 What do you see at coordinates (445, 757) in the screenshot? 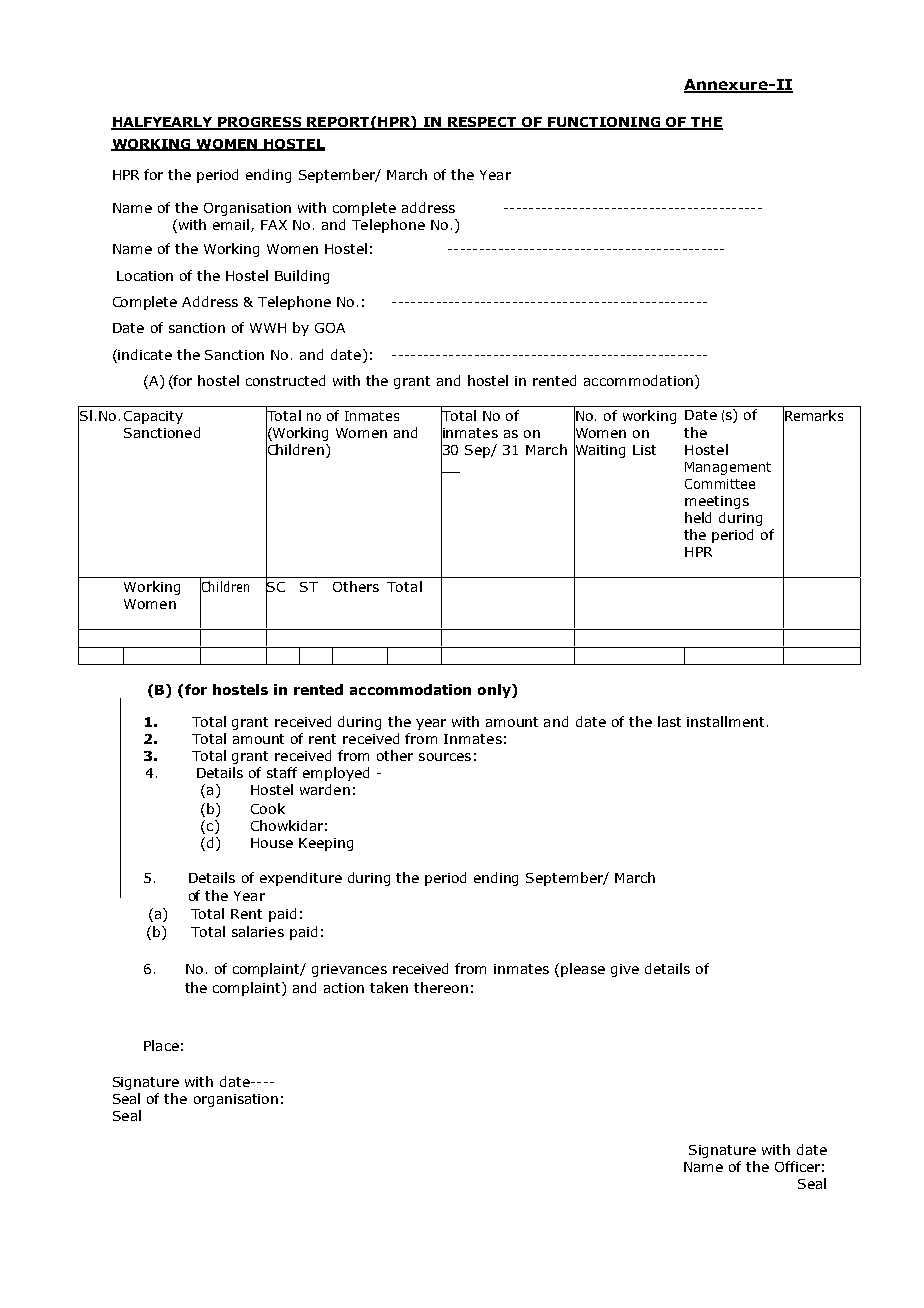
I see `sources` at bounding box center [445, 757].
